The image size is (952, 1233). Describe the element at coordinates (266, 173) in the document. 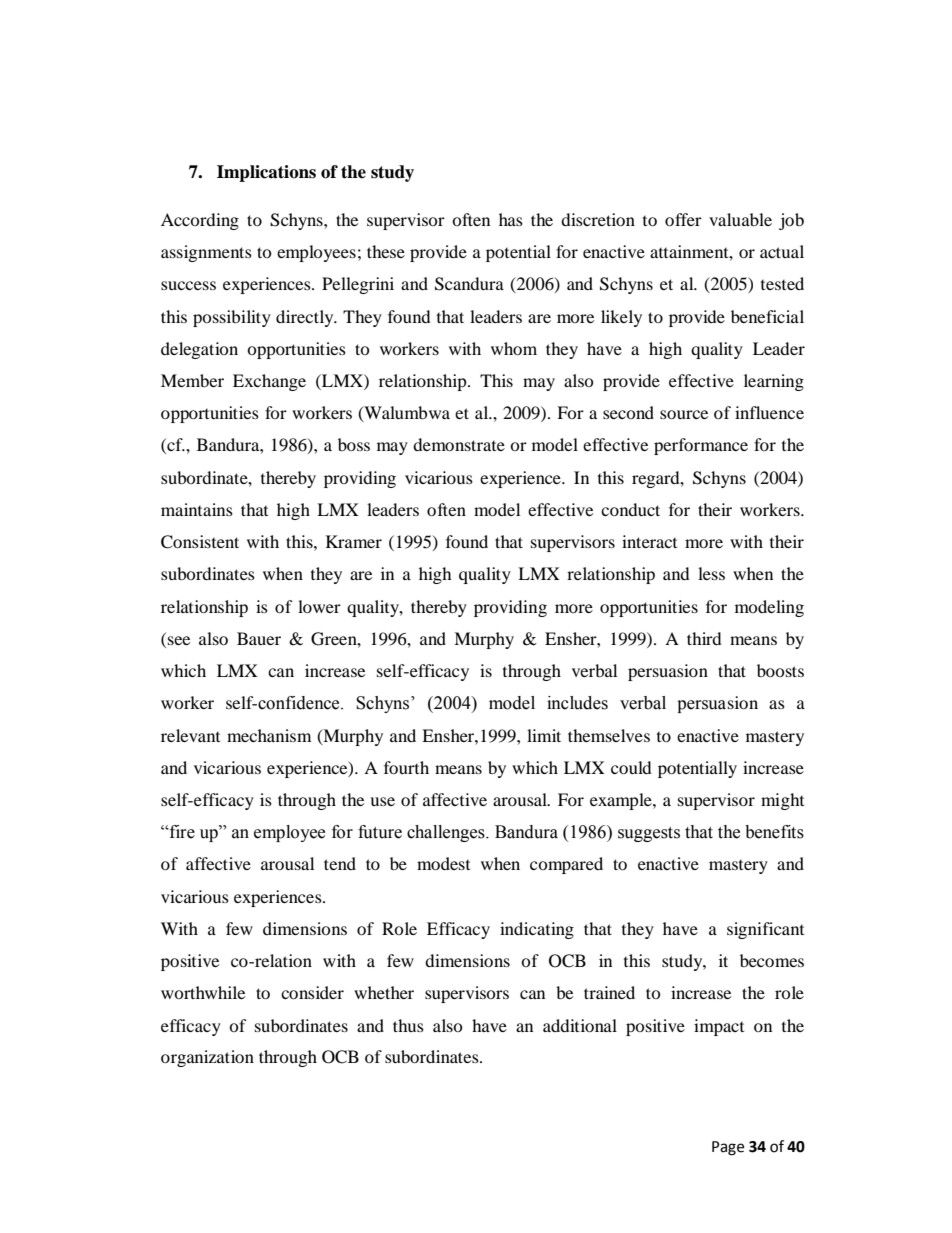

I see `Implications` at that location.
